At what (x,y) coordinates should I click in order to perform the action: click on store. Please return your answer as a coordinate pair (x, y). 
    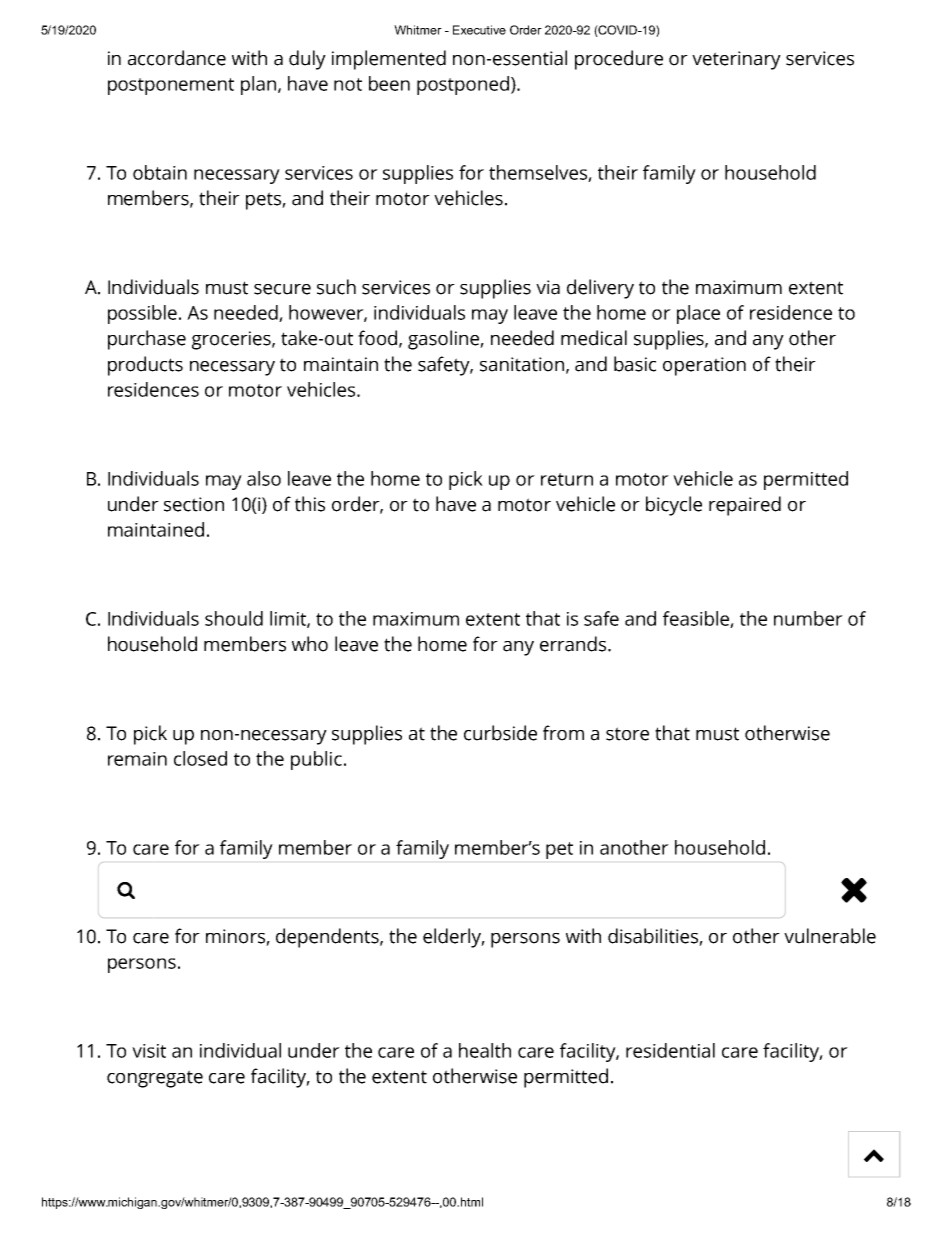
    Looking at the image, I should click on (627, 734).
